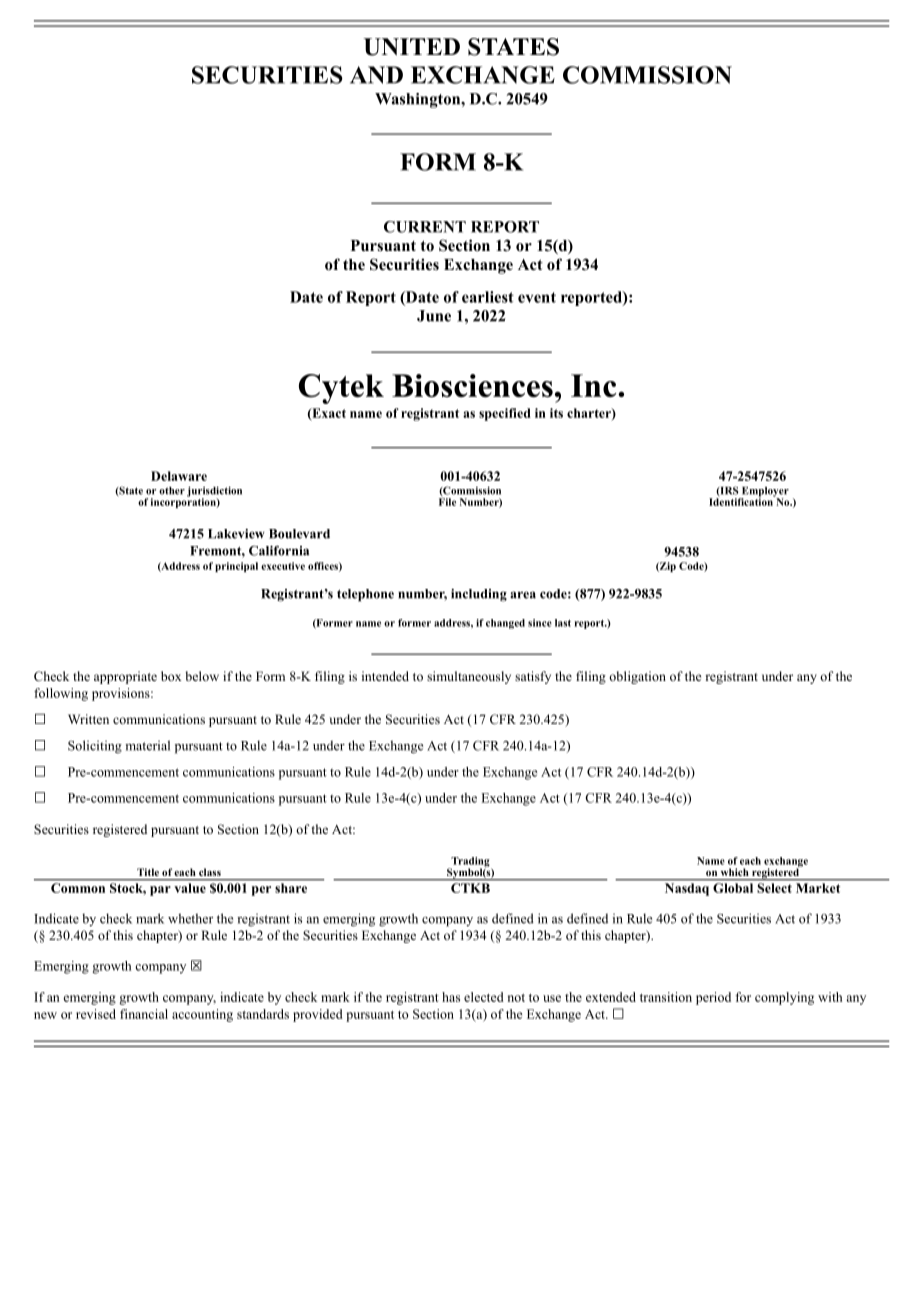 Image resolution: width=924 pixels, height=1308 pixels. I want to click on other, so click(172, 491).
